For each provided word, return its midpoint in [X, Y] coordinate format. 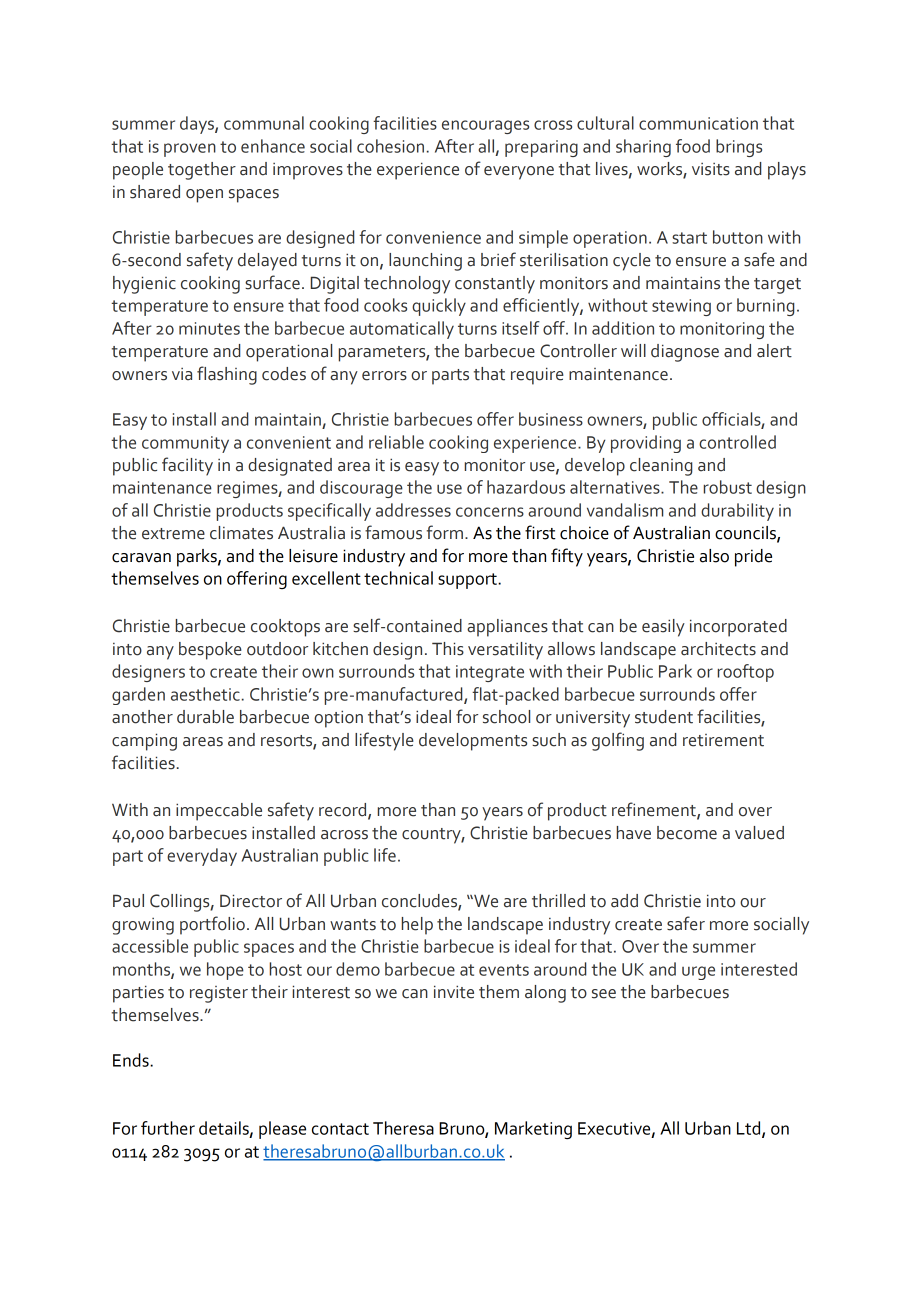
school [506, 717]
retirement [723, 740]
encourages [485, 127]
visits [711, 169]
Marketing [533, 1130]
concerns [490, 512]
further [168, 1128]
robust [728, 487]
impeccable [219, 812]
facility [187, 466]
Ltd [750, 1129]
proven [190, 150]
